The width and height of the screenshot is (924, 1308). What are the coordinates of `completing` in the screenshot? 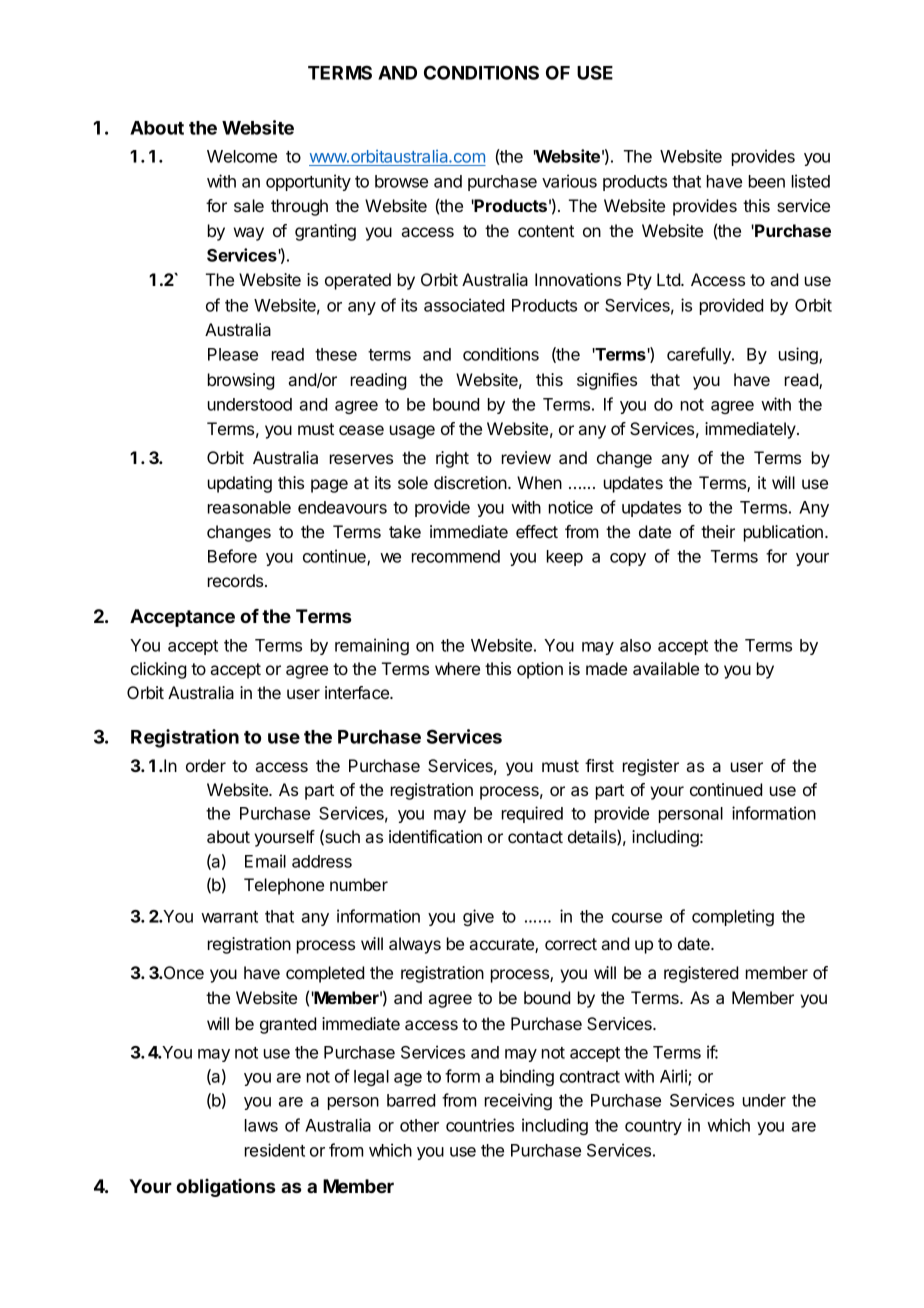 It's located at (733, 917).
